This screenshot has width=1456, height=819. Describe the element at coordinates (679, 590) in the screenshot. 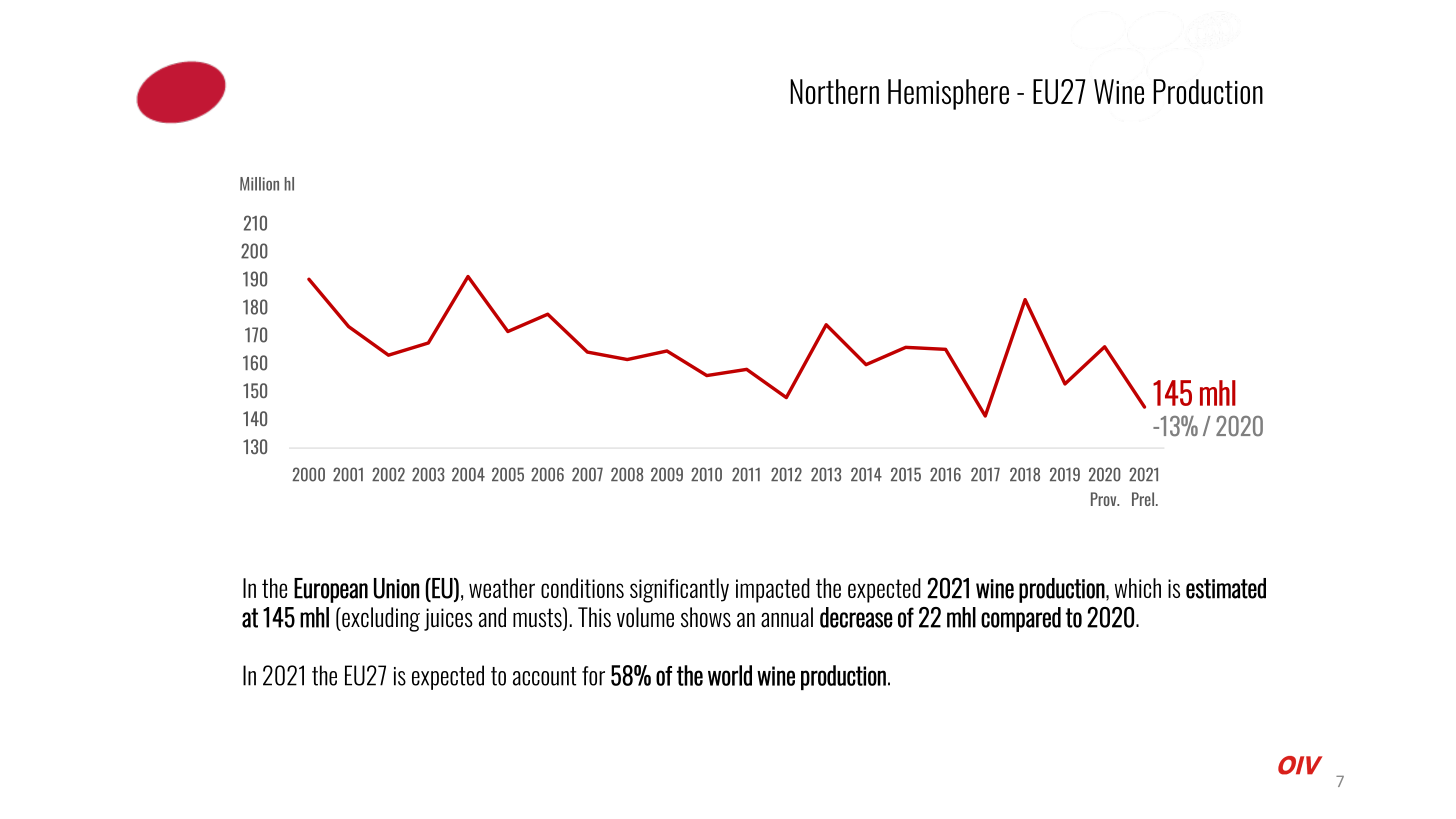

I see `significantly` at that location.
